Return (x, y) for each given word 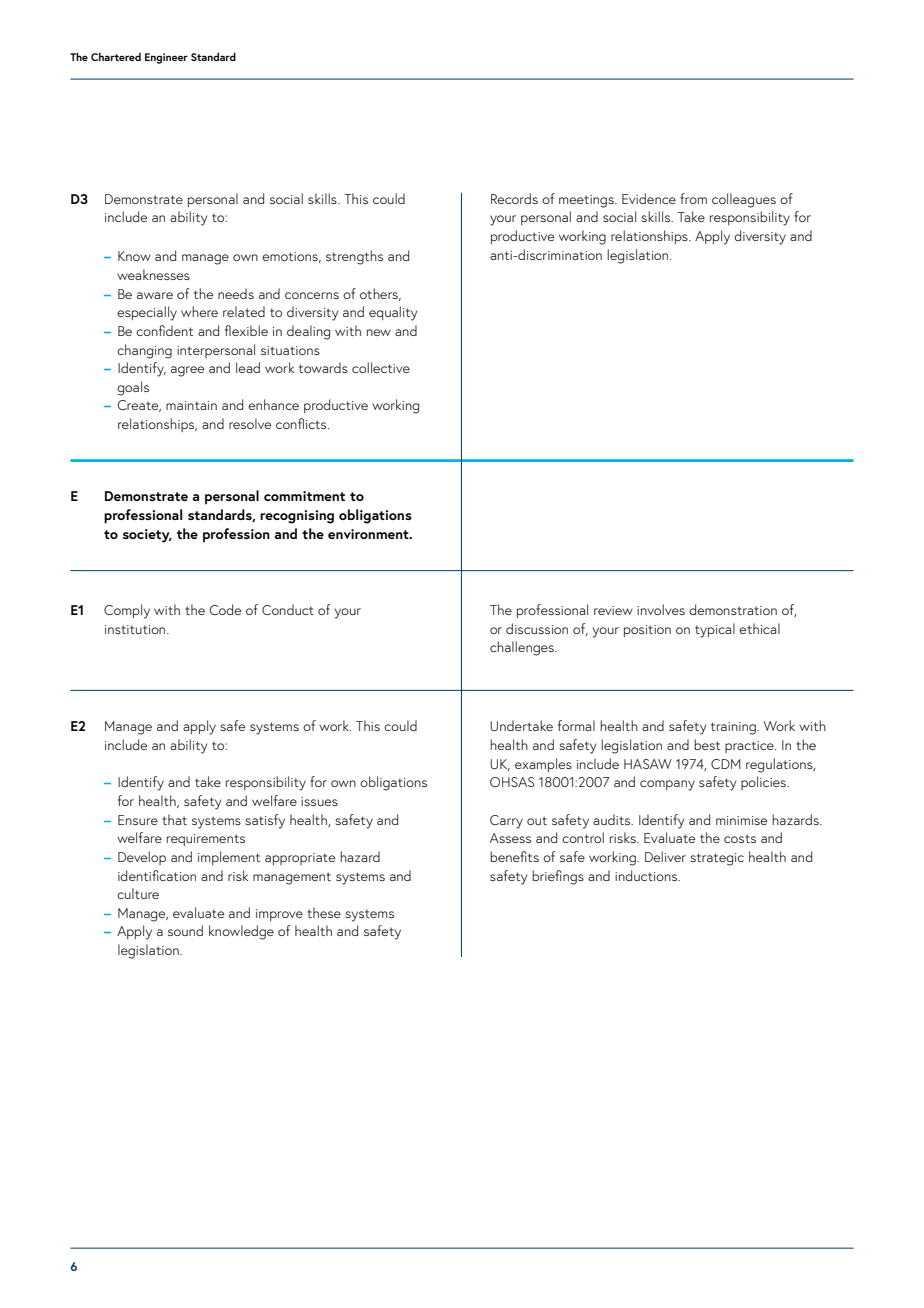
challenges (523, 648)
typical (715, 630)
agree (187, 371)
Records (514, 198)
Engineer (166, 58)
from (693, 198)
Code (225, 609)
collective (381, 367)
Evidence (649, 198)
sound (185, 930)
